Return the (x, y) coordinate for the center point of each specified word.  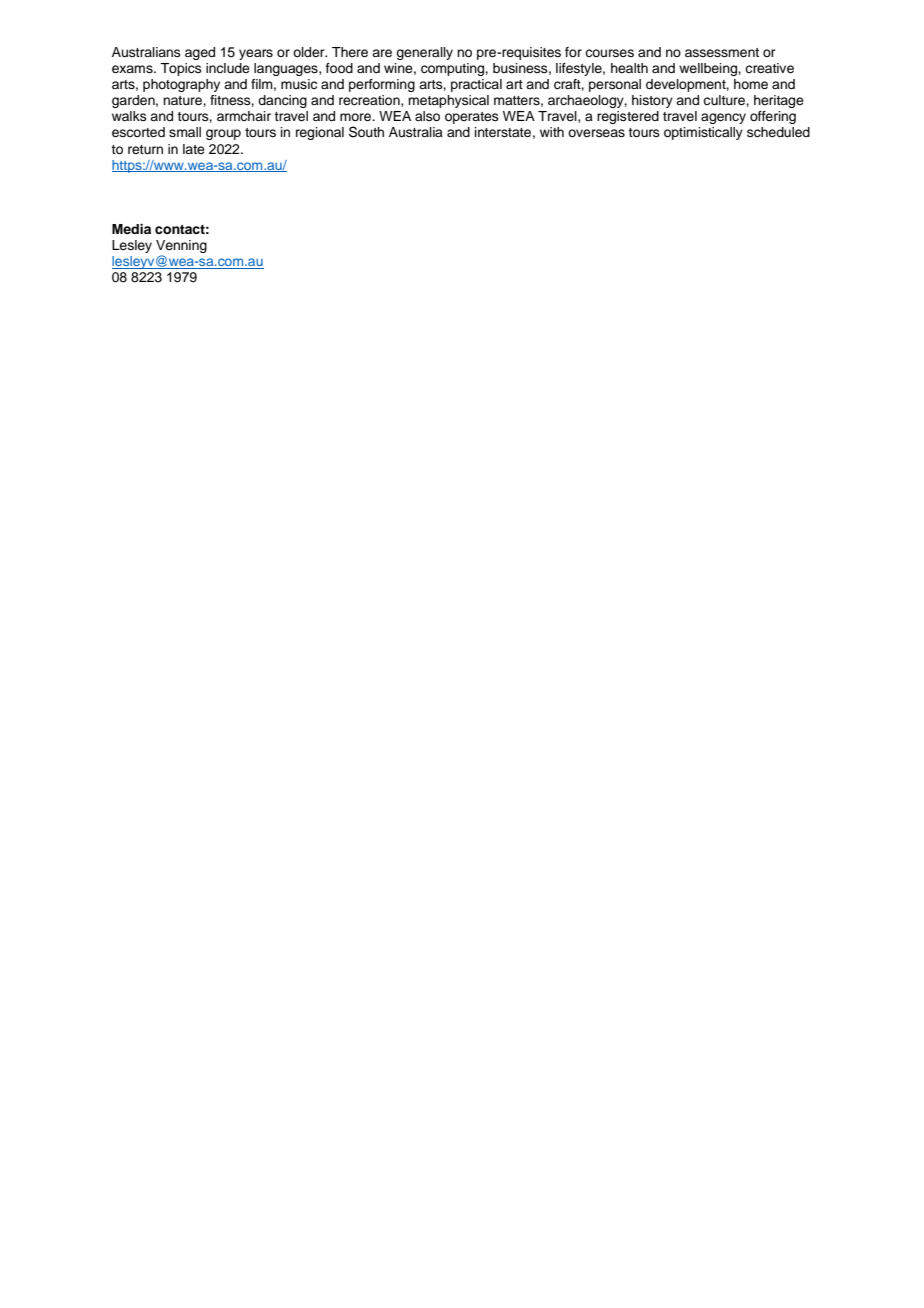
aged (200, 53)
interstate (503, 132)
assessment (722, 52)
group (223, 134)
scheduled (778, 132)
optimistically (703, 133)
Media (131, 229)
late (194, 149)
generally (424, 53)
